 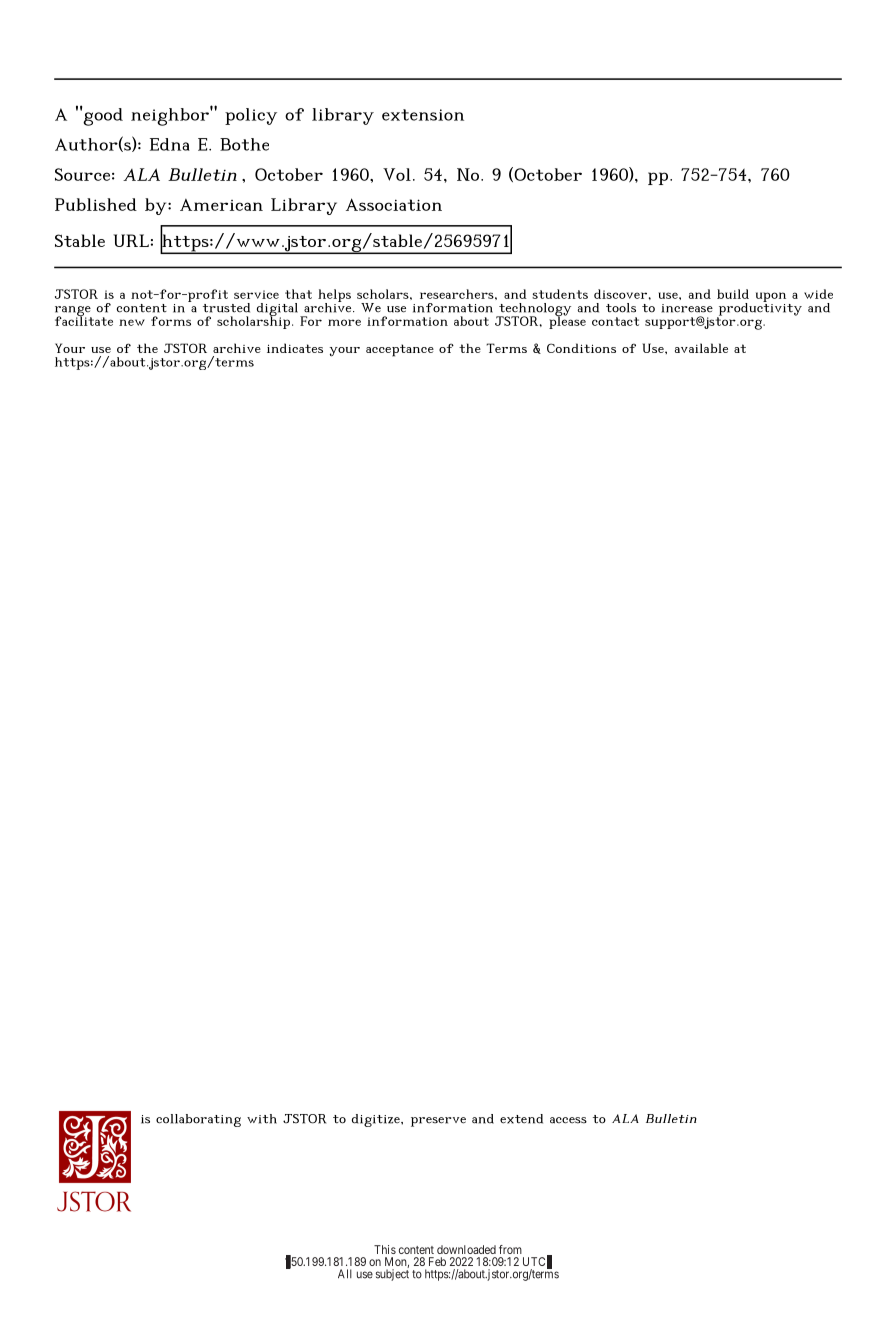 What do you see at coordinates (438, 1122) in the screenshot?
I see `preserve` at bounding box center [438, 1122].
